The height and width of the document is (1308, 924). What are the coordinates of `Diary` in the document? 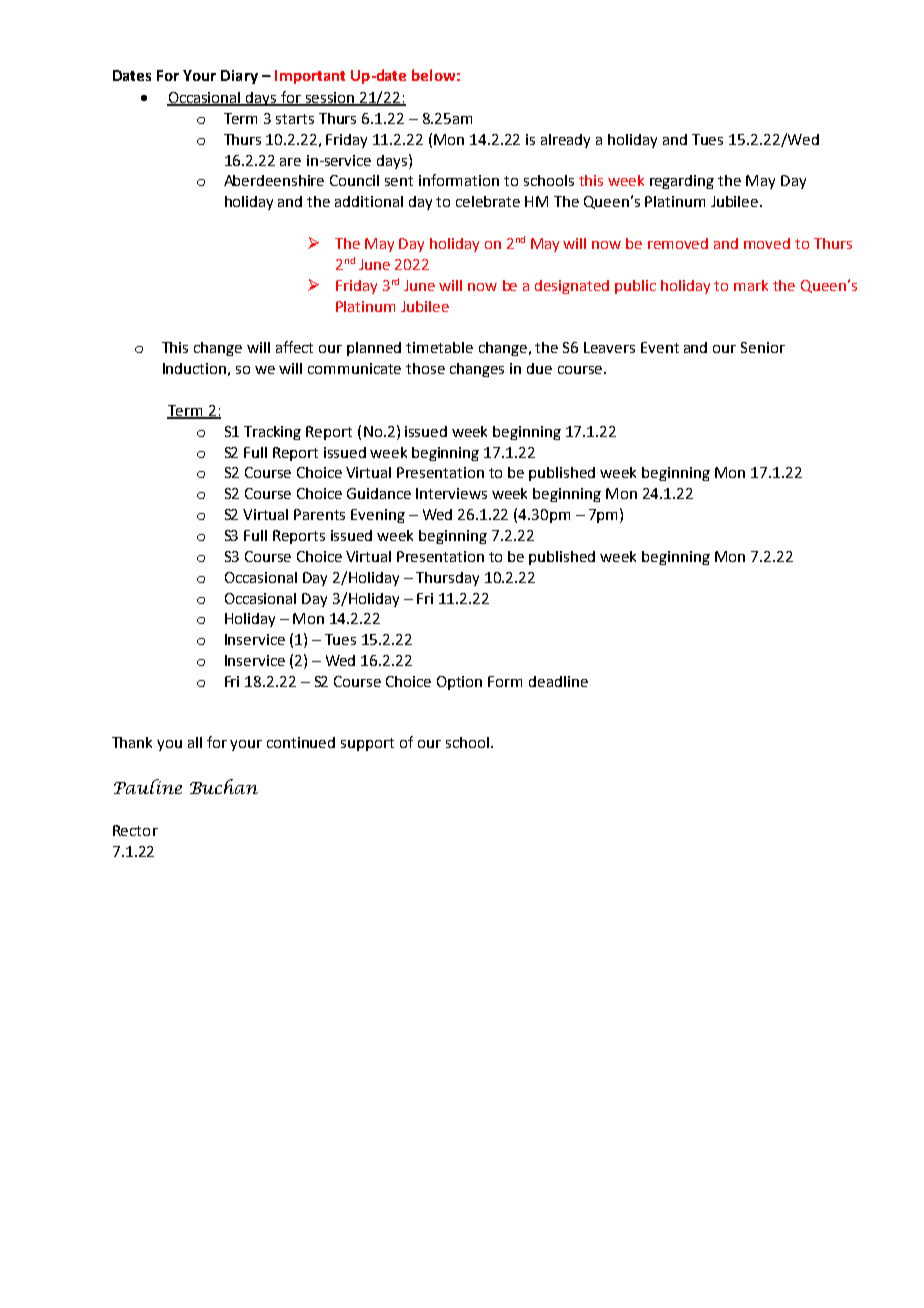 It's located at (239, 77).
